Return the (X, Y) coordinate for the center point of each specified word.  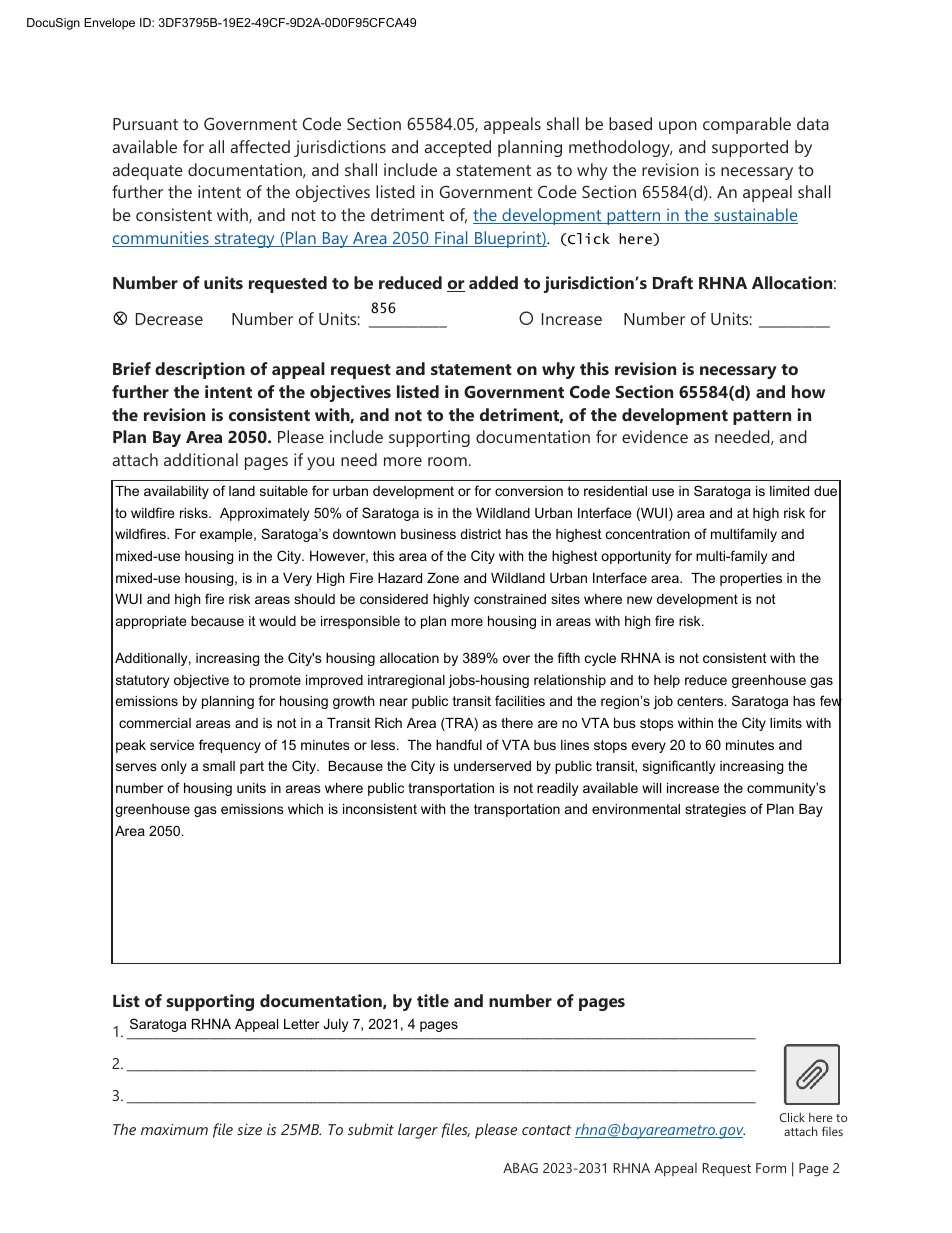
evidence (655, 436)
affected (260, 146)
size (249, 1129)
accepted (458, 148)
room (447, 461)
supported (750, 148)
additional (201, 459)
